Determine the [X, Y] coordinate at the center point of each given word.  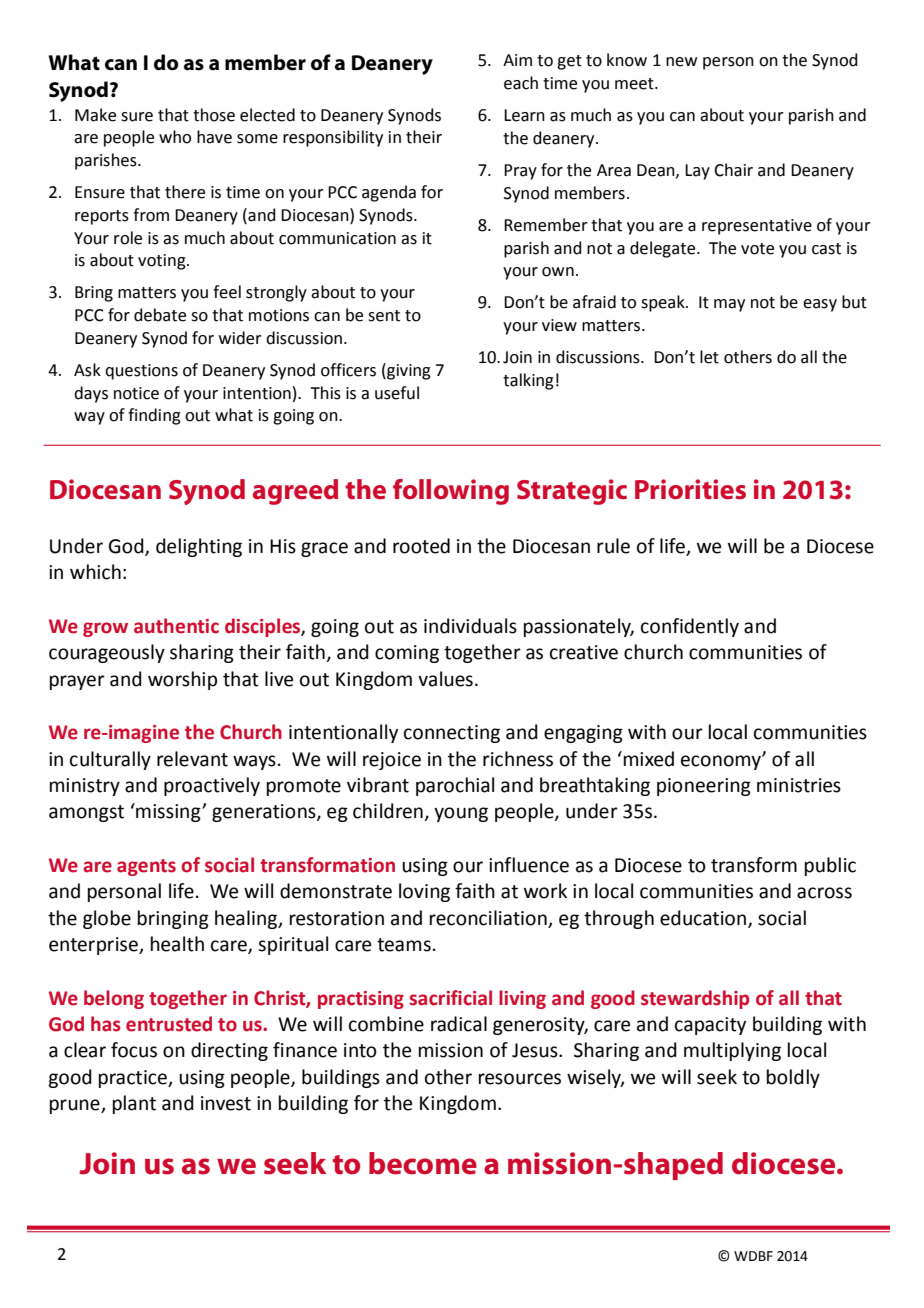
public [830, 866]
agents [146, 867]
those [214, 115]
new [681, 62]
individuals [470, 626]
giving [408, 371]
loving [424, 892]
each [521, 83]
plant [134, 1104]
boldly [793, 1078]
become [423, 1163]
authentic [176, 626]
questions [141, 372]
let [709, 357]
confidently [690, 627]
